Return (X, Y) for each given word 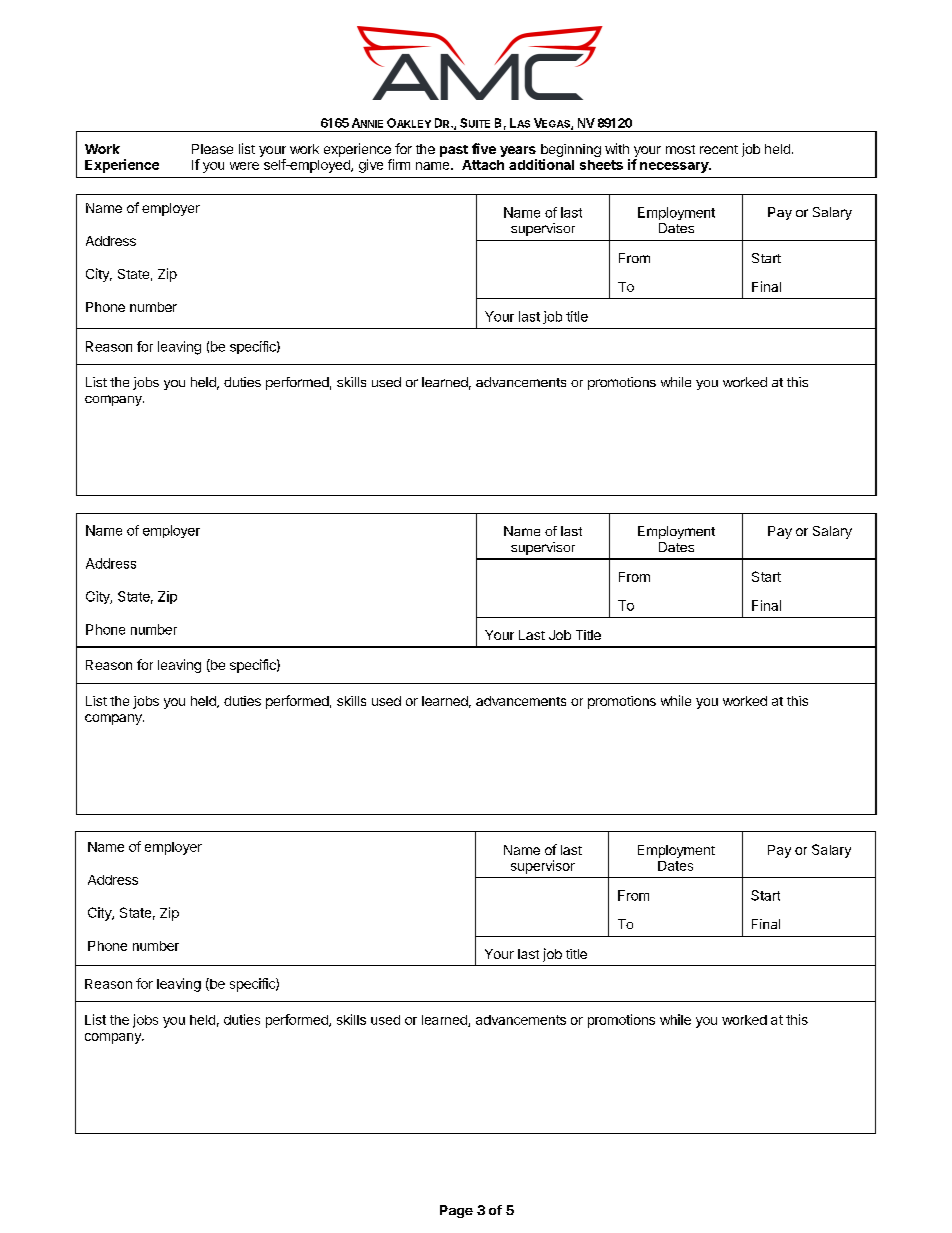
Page (456, 1211)
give (371, 166)
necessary (675, 167)
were (244, 166)
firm (399, 164)
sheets (601, 165)
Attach (483, 165)
